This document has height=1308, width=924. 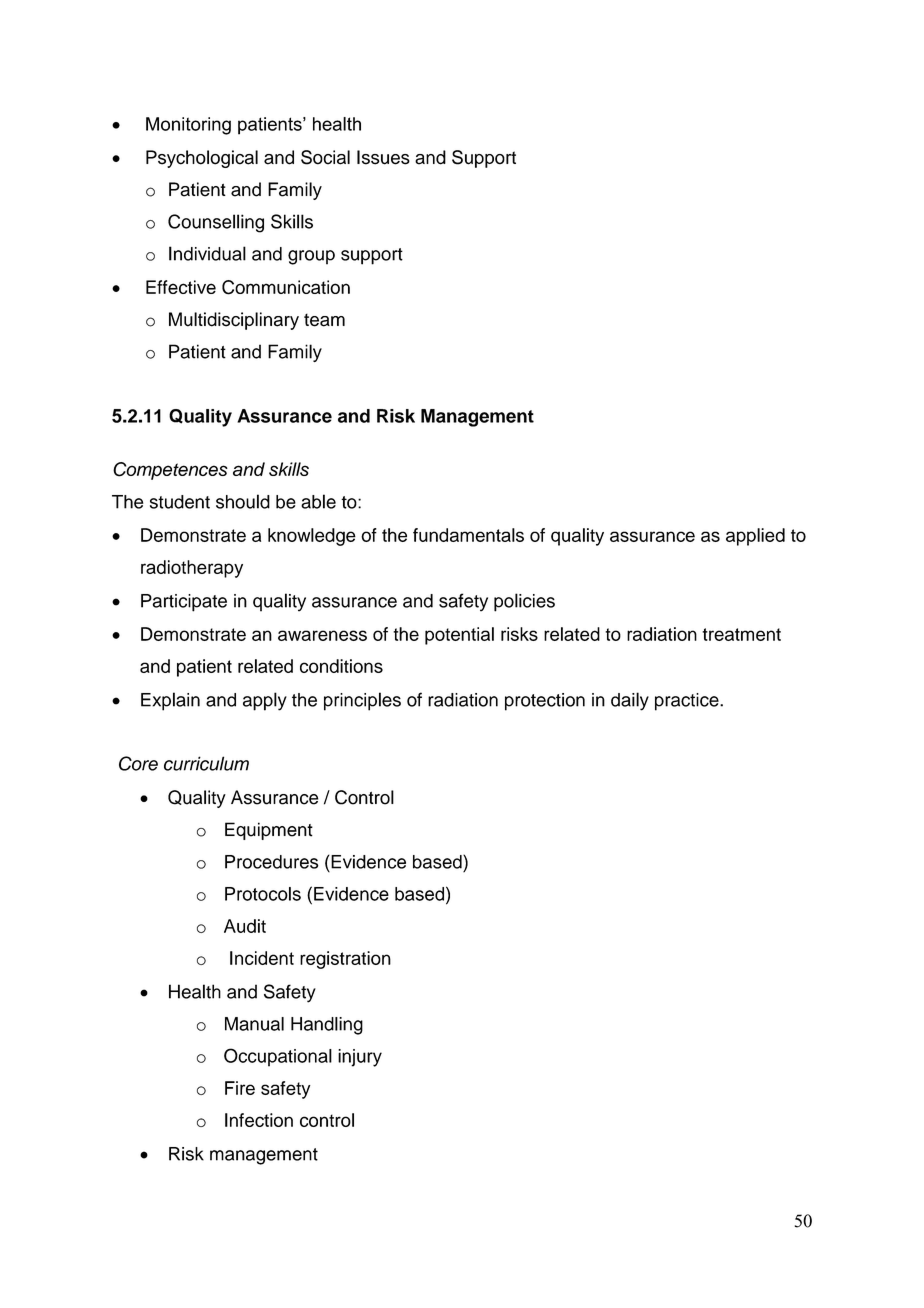 I want to click on Issues, so click(x=383, y=157).
